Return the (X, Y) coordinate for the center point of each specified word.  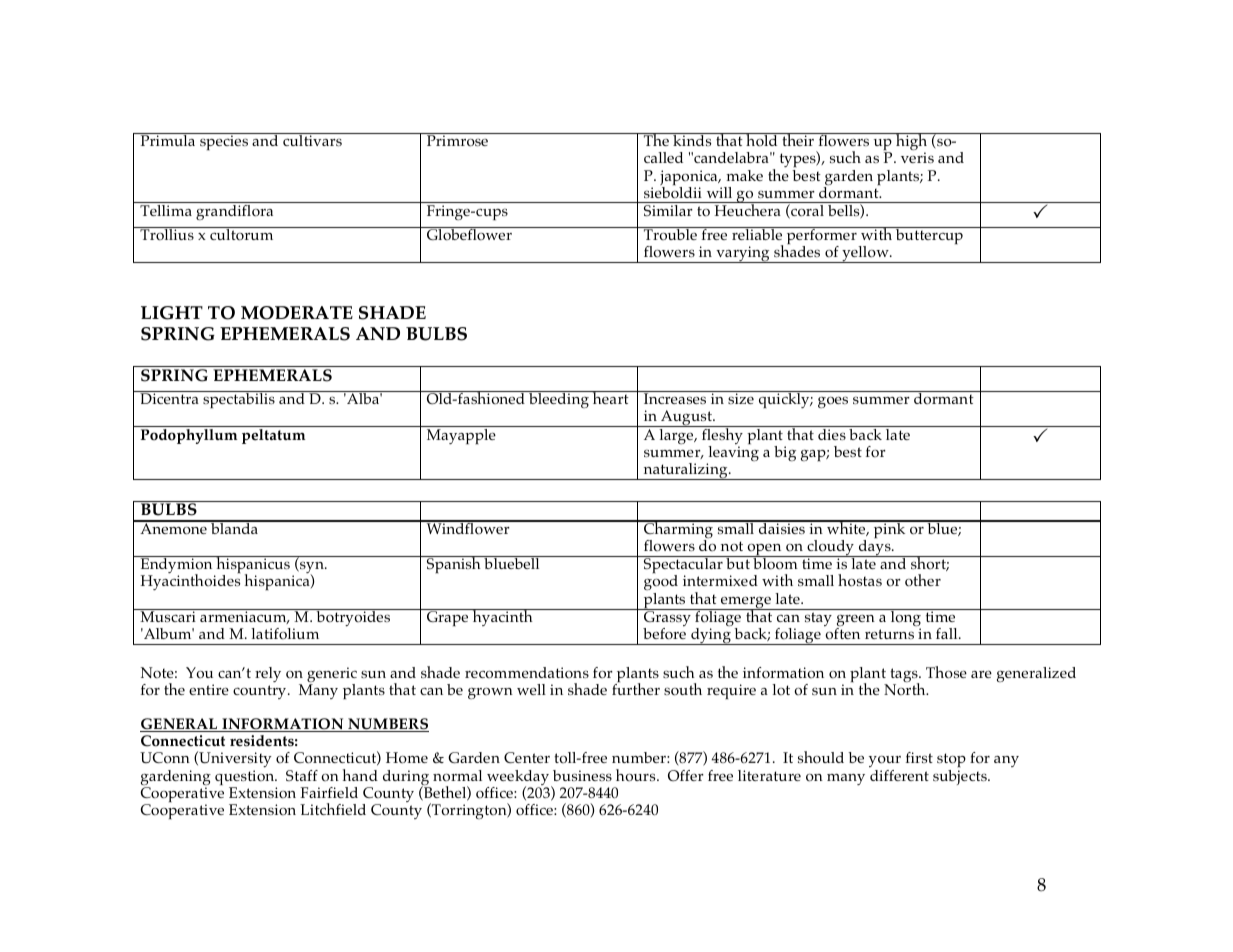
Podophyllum (189, 436)
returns (889, 634)
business (582, 775)
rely (268, 674)
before (664, 634)
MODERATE (297, 313)
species (224, 142)
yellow (865, 254)
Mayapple (461, 436)
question (246, 779)
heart (611, 397)
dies (832, 434)
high (912, 143)
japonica (690, 179)
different (899, 775)
